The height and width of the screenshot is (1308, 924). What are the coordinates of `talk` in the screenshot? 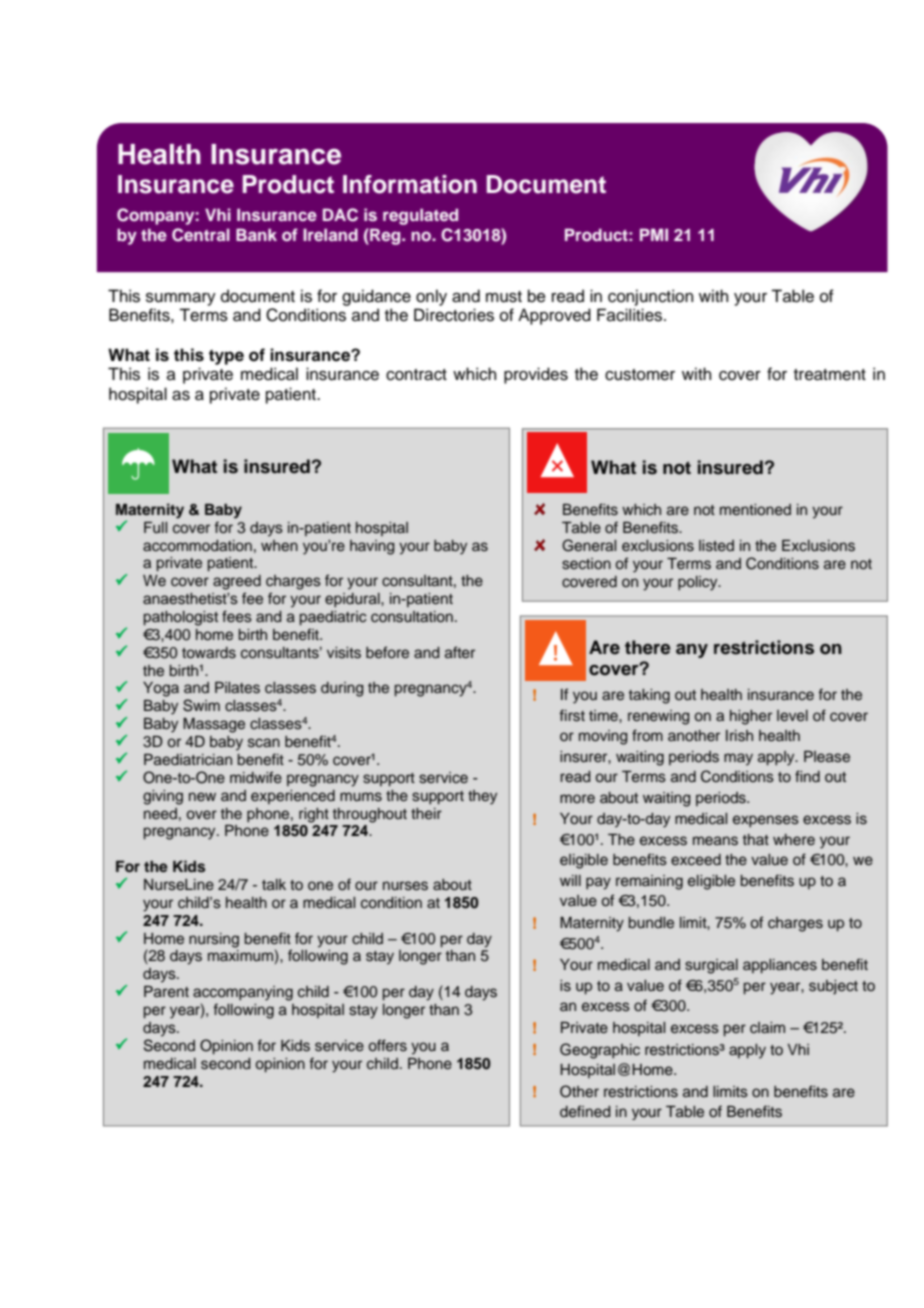 It's located at (274, 884).
